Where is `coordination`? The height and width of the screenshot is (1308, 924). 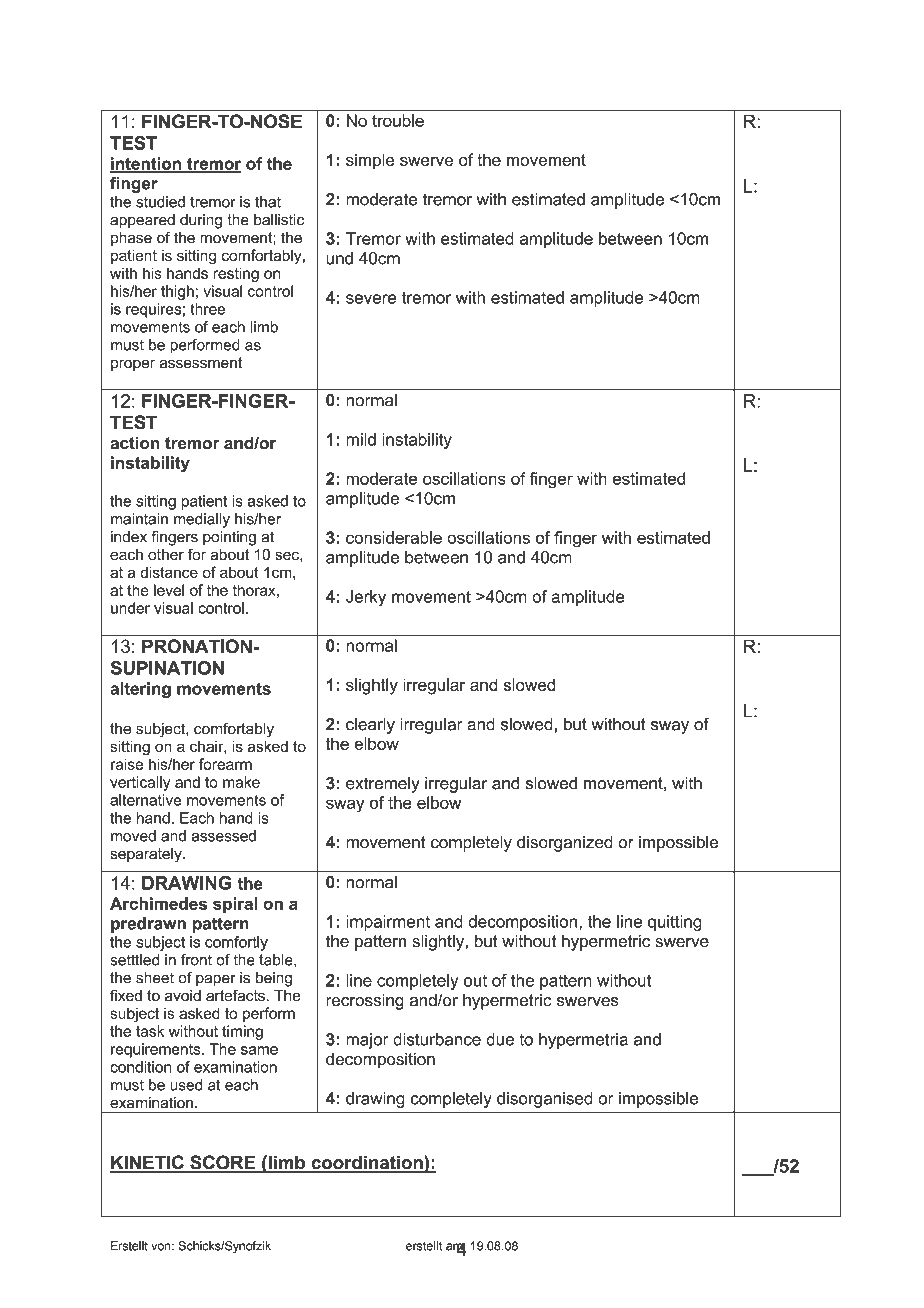
coordination is located at coordinates (367, 1163).
